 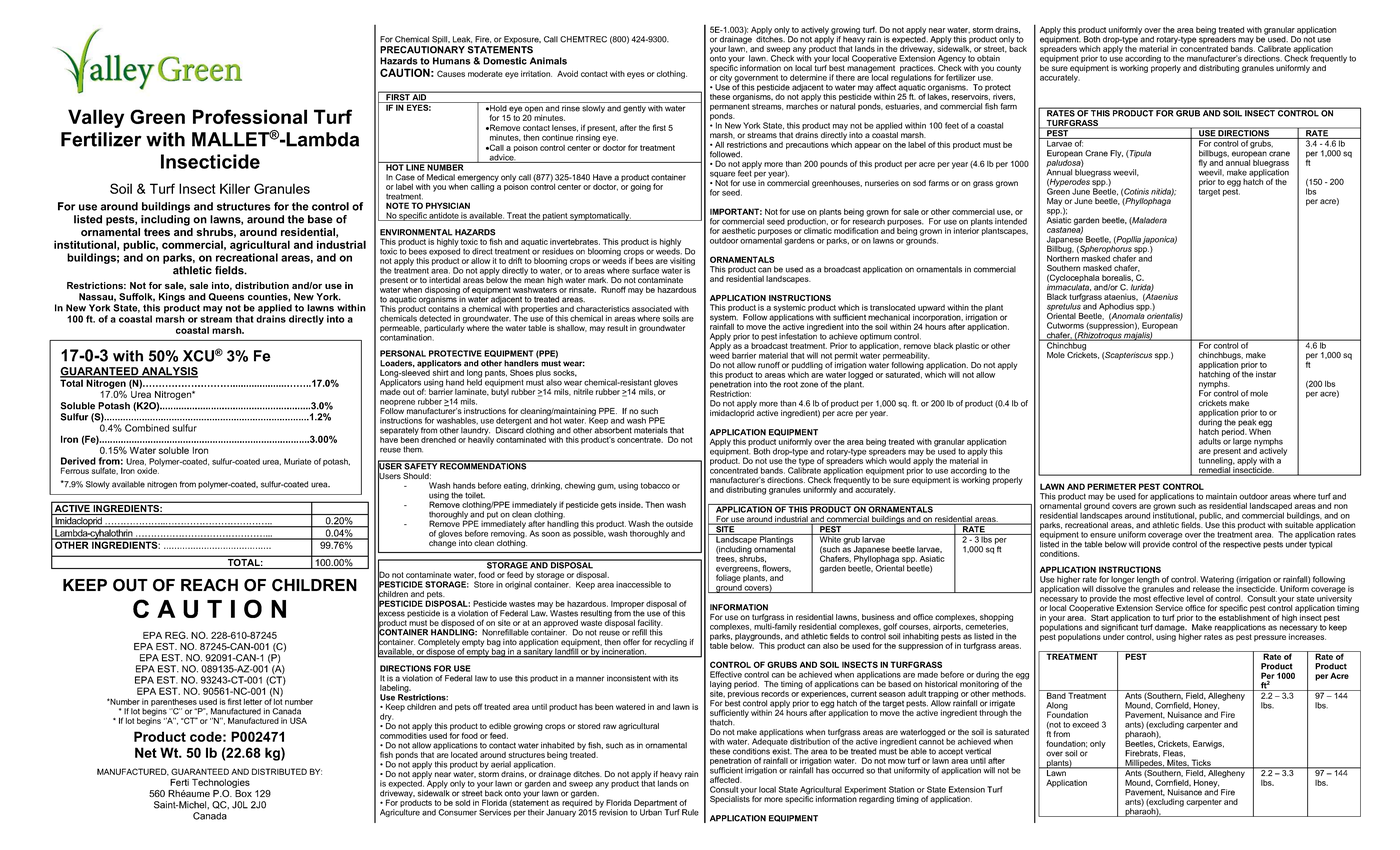 I want to click on Box, so click(x=243, y=793).
